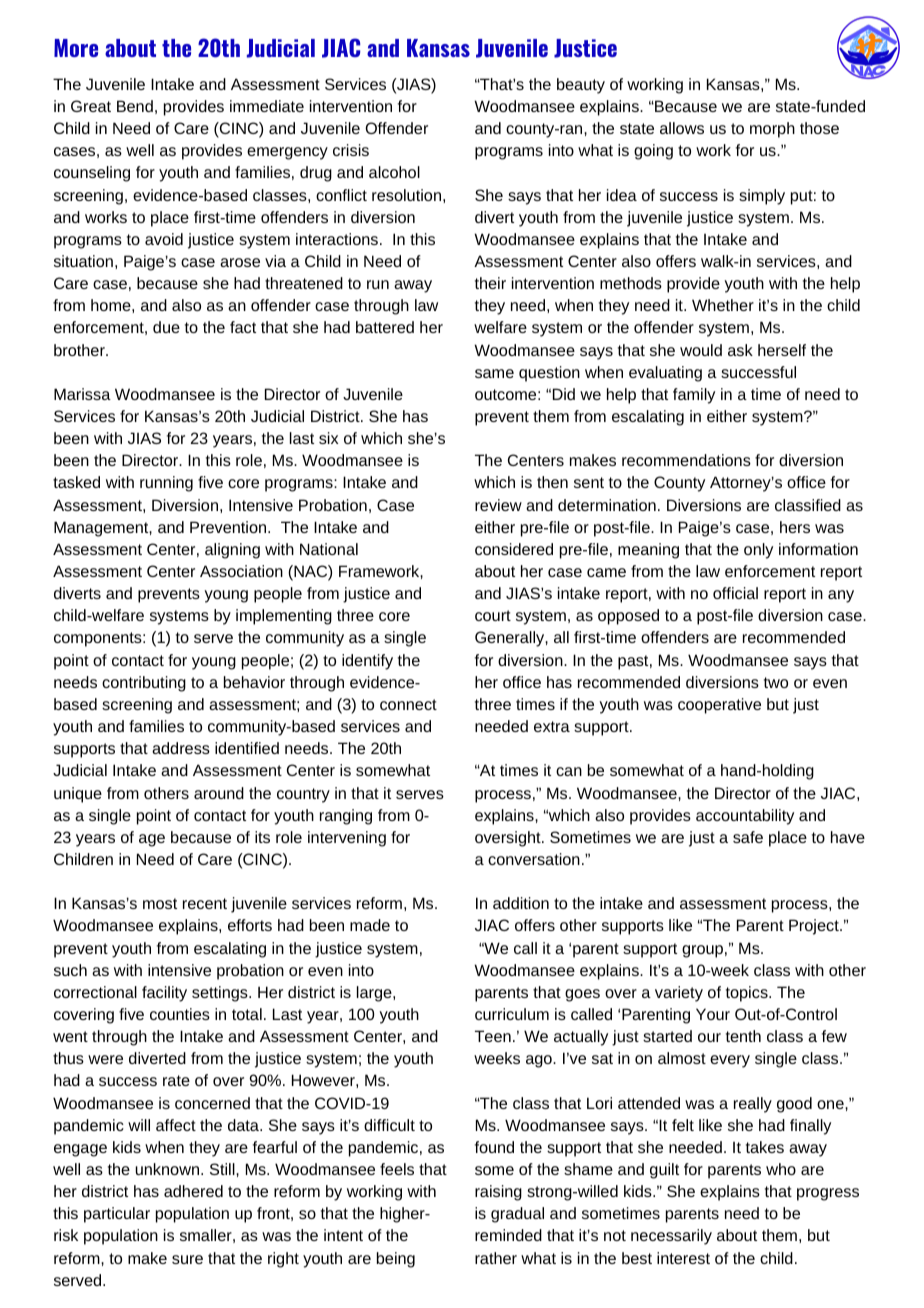 The image size is (924, 1308). Describe the element at coordinates (772, 130) in the screenshot. I see `morph` at that location.
